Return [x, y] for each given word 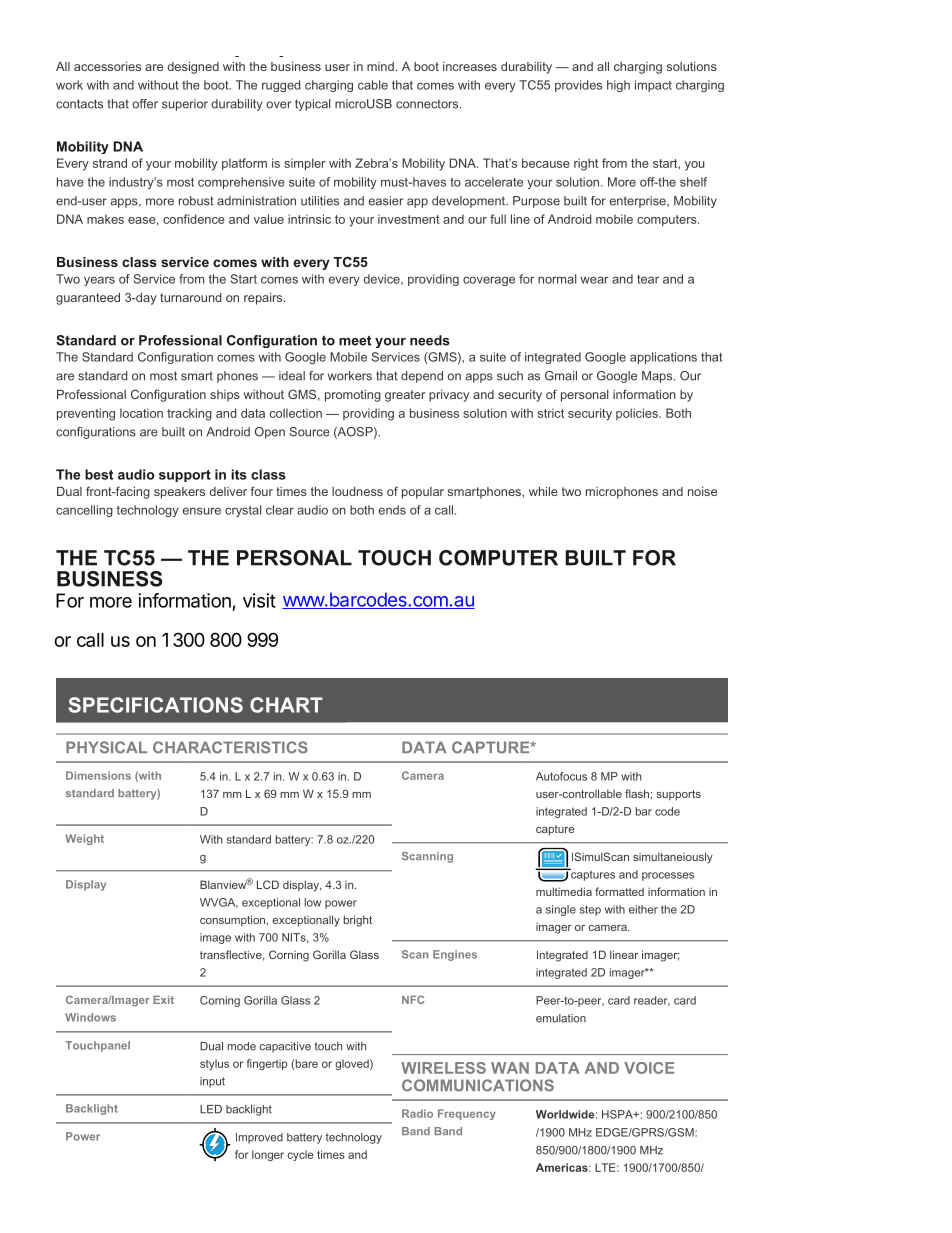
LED [211, 1109]
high [618, 86]
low [313, 902]
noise [702, 491]
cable [373, 85]
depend [422, 377]
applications [663, 358]
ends [392, 510]
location [141, 413]
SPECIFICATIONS [155, 705]
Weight [84, 839]
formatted [619, 891]
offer [145, 104]
